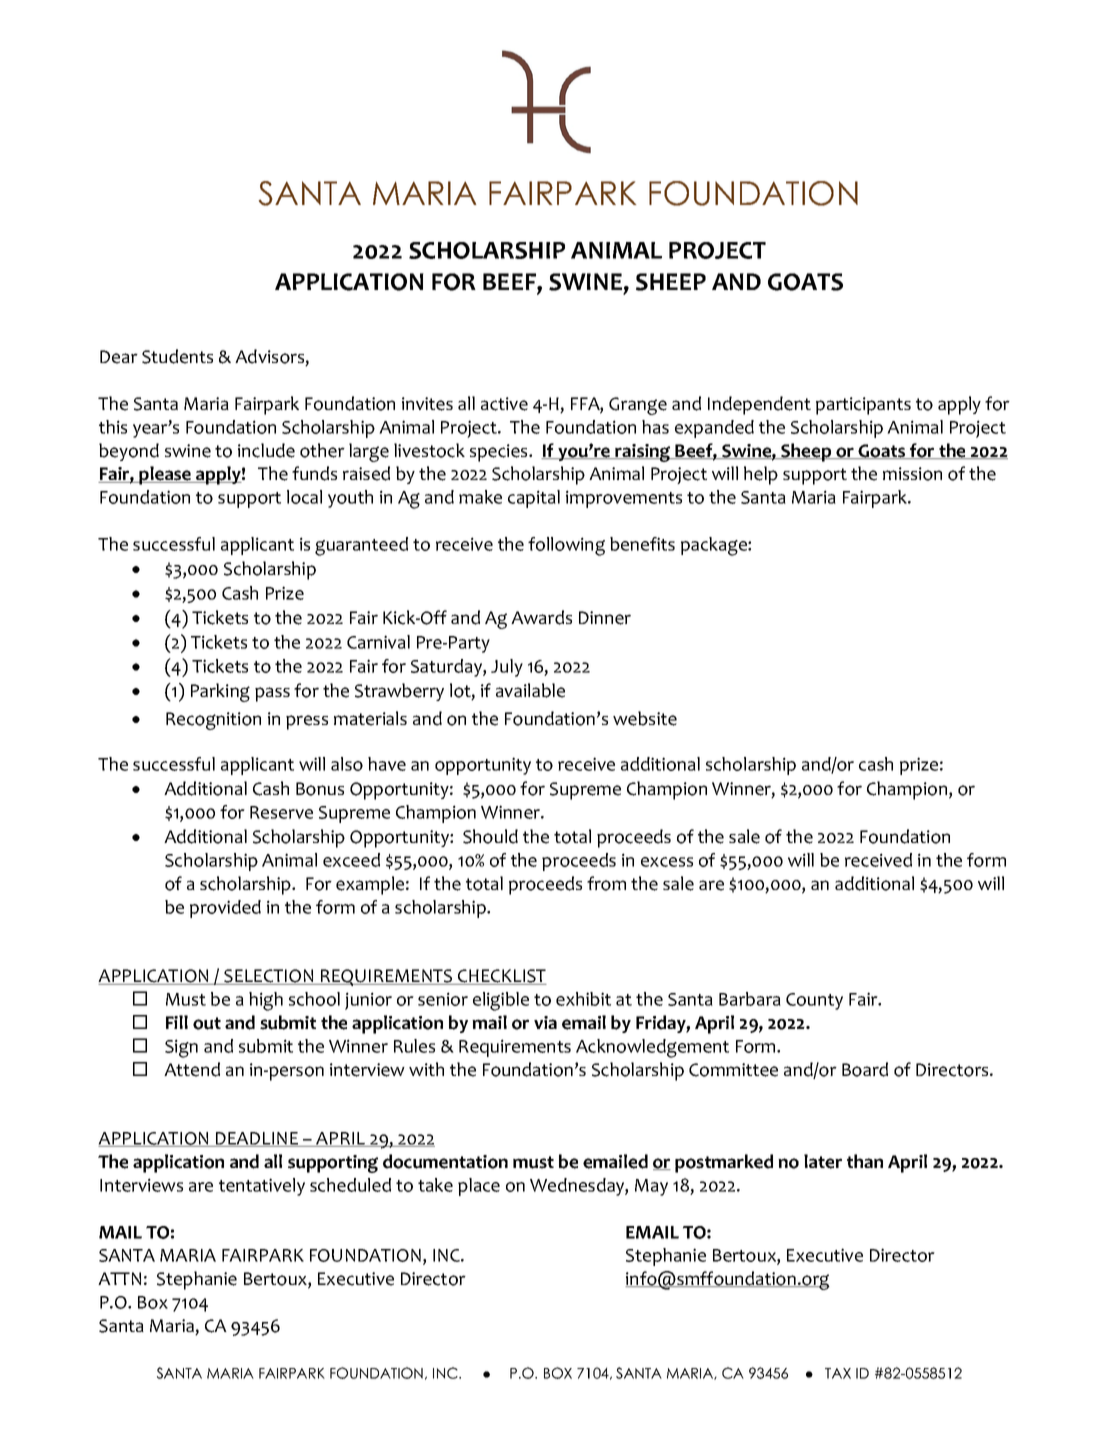  Describe the element at coordinates (667, 862) in the page. I see `excess` at that location.
